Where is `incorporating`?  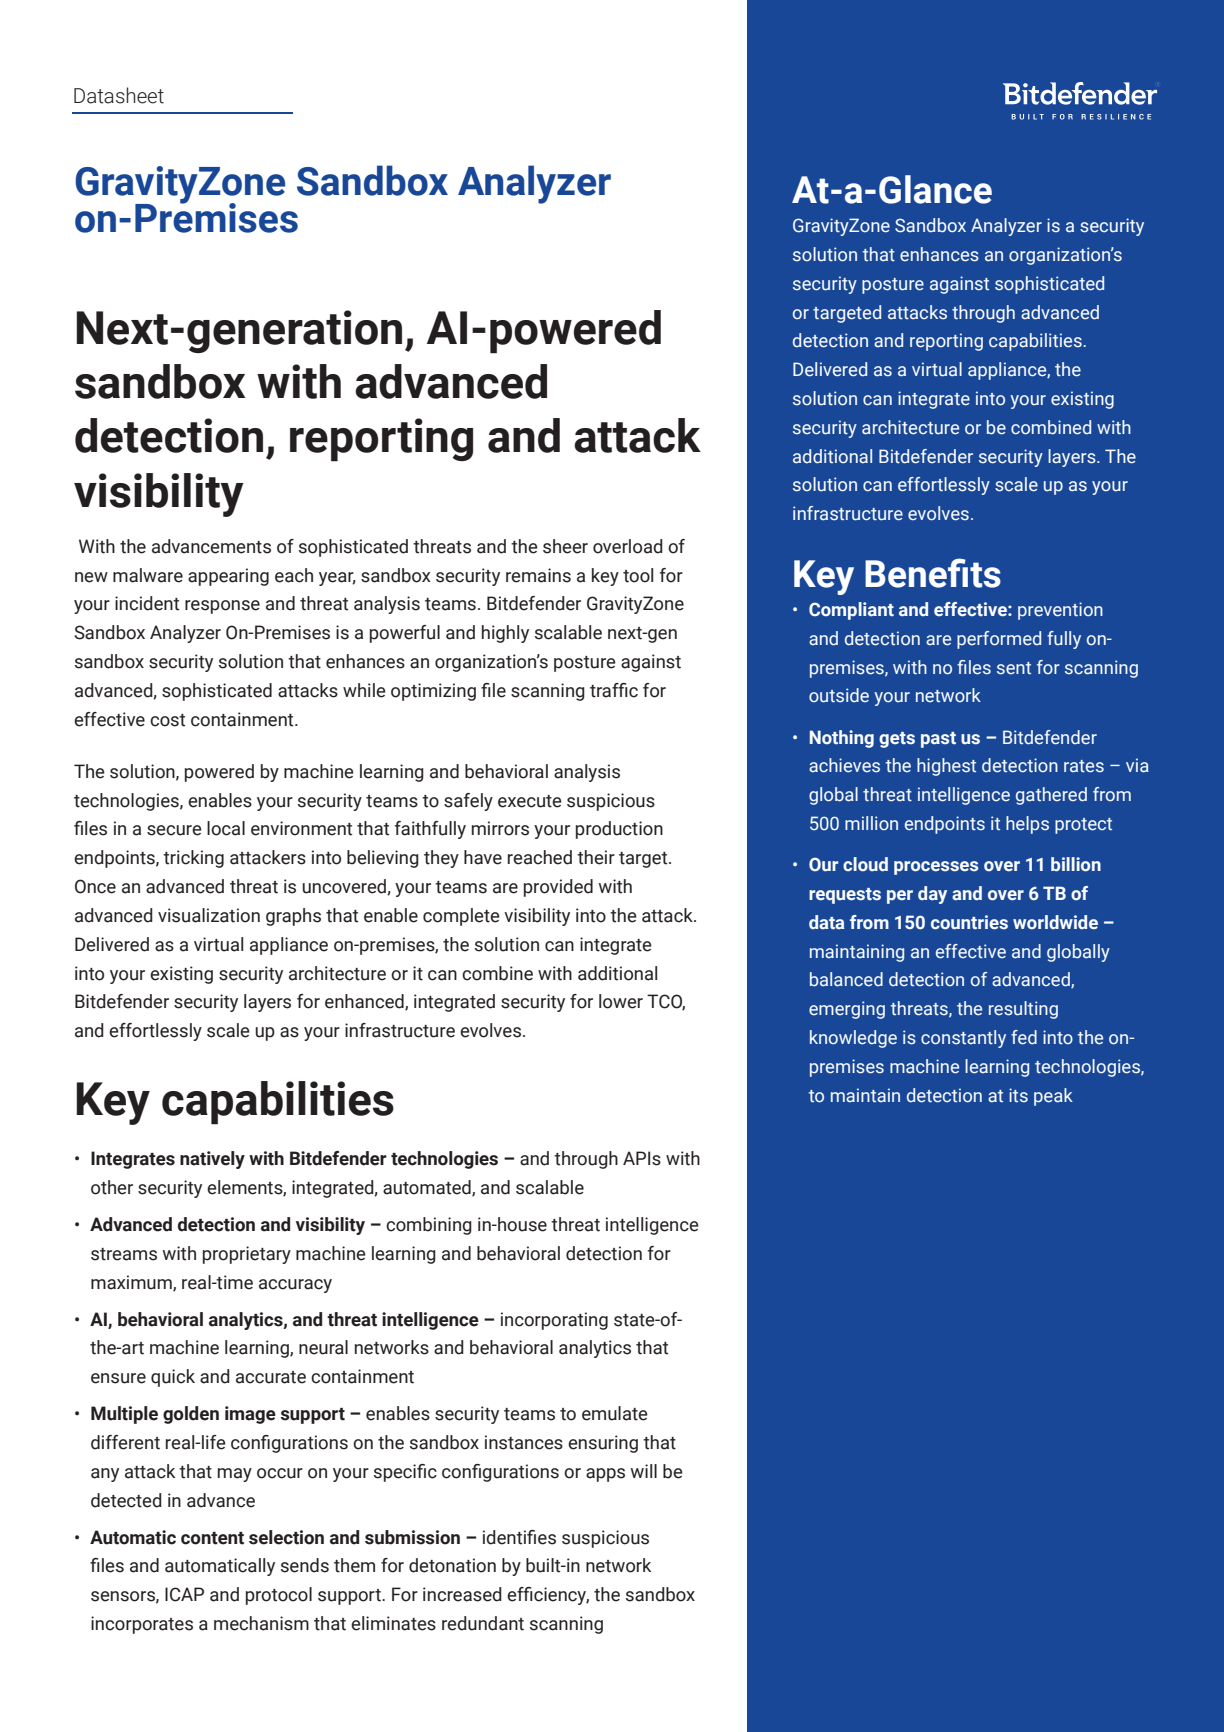 incorporating is located at coordinates (554, 1321).
